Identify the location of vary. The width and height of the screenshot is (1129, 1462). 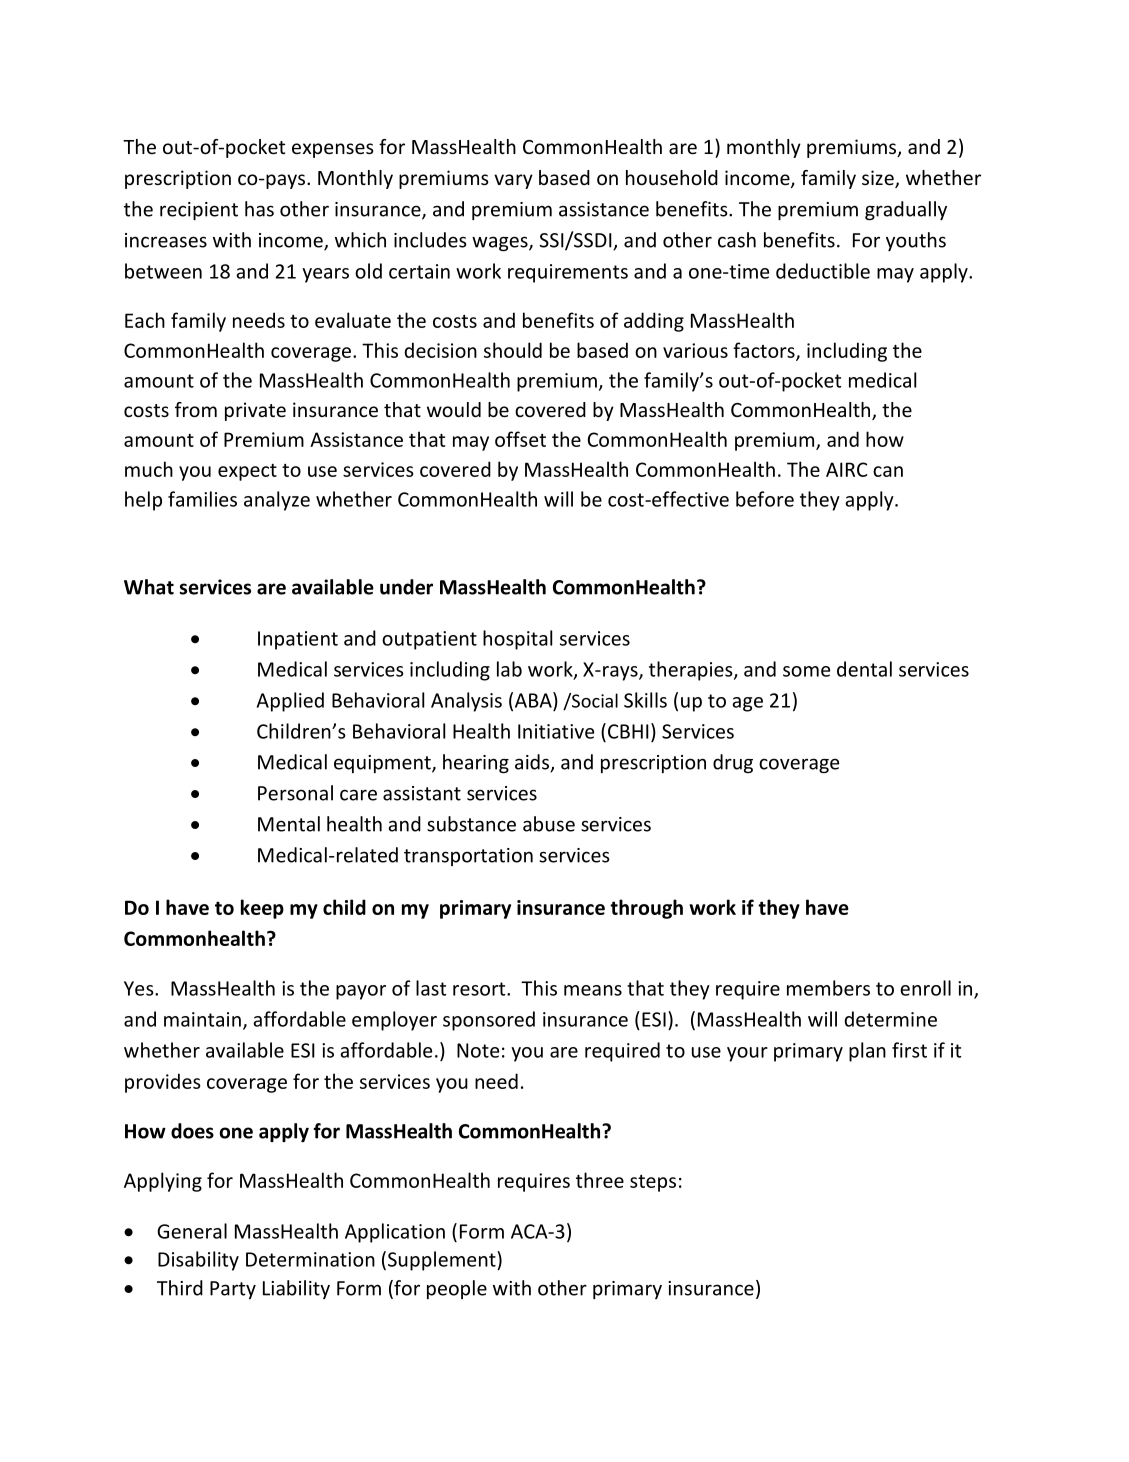
(513, 181).
